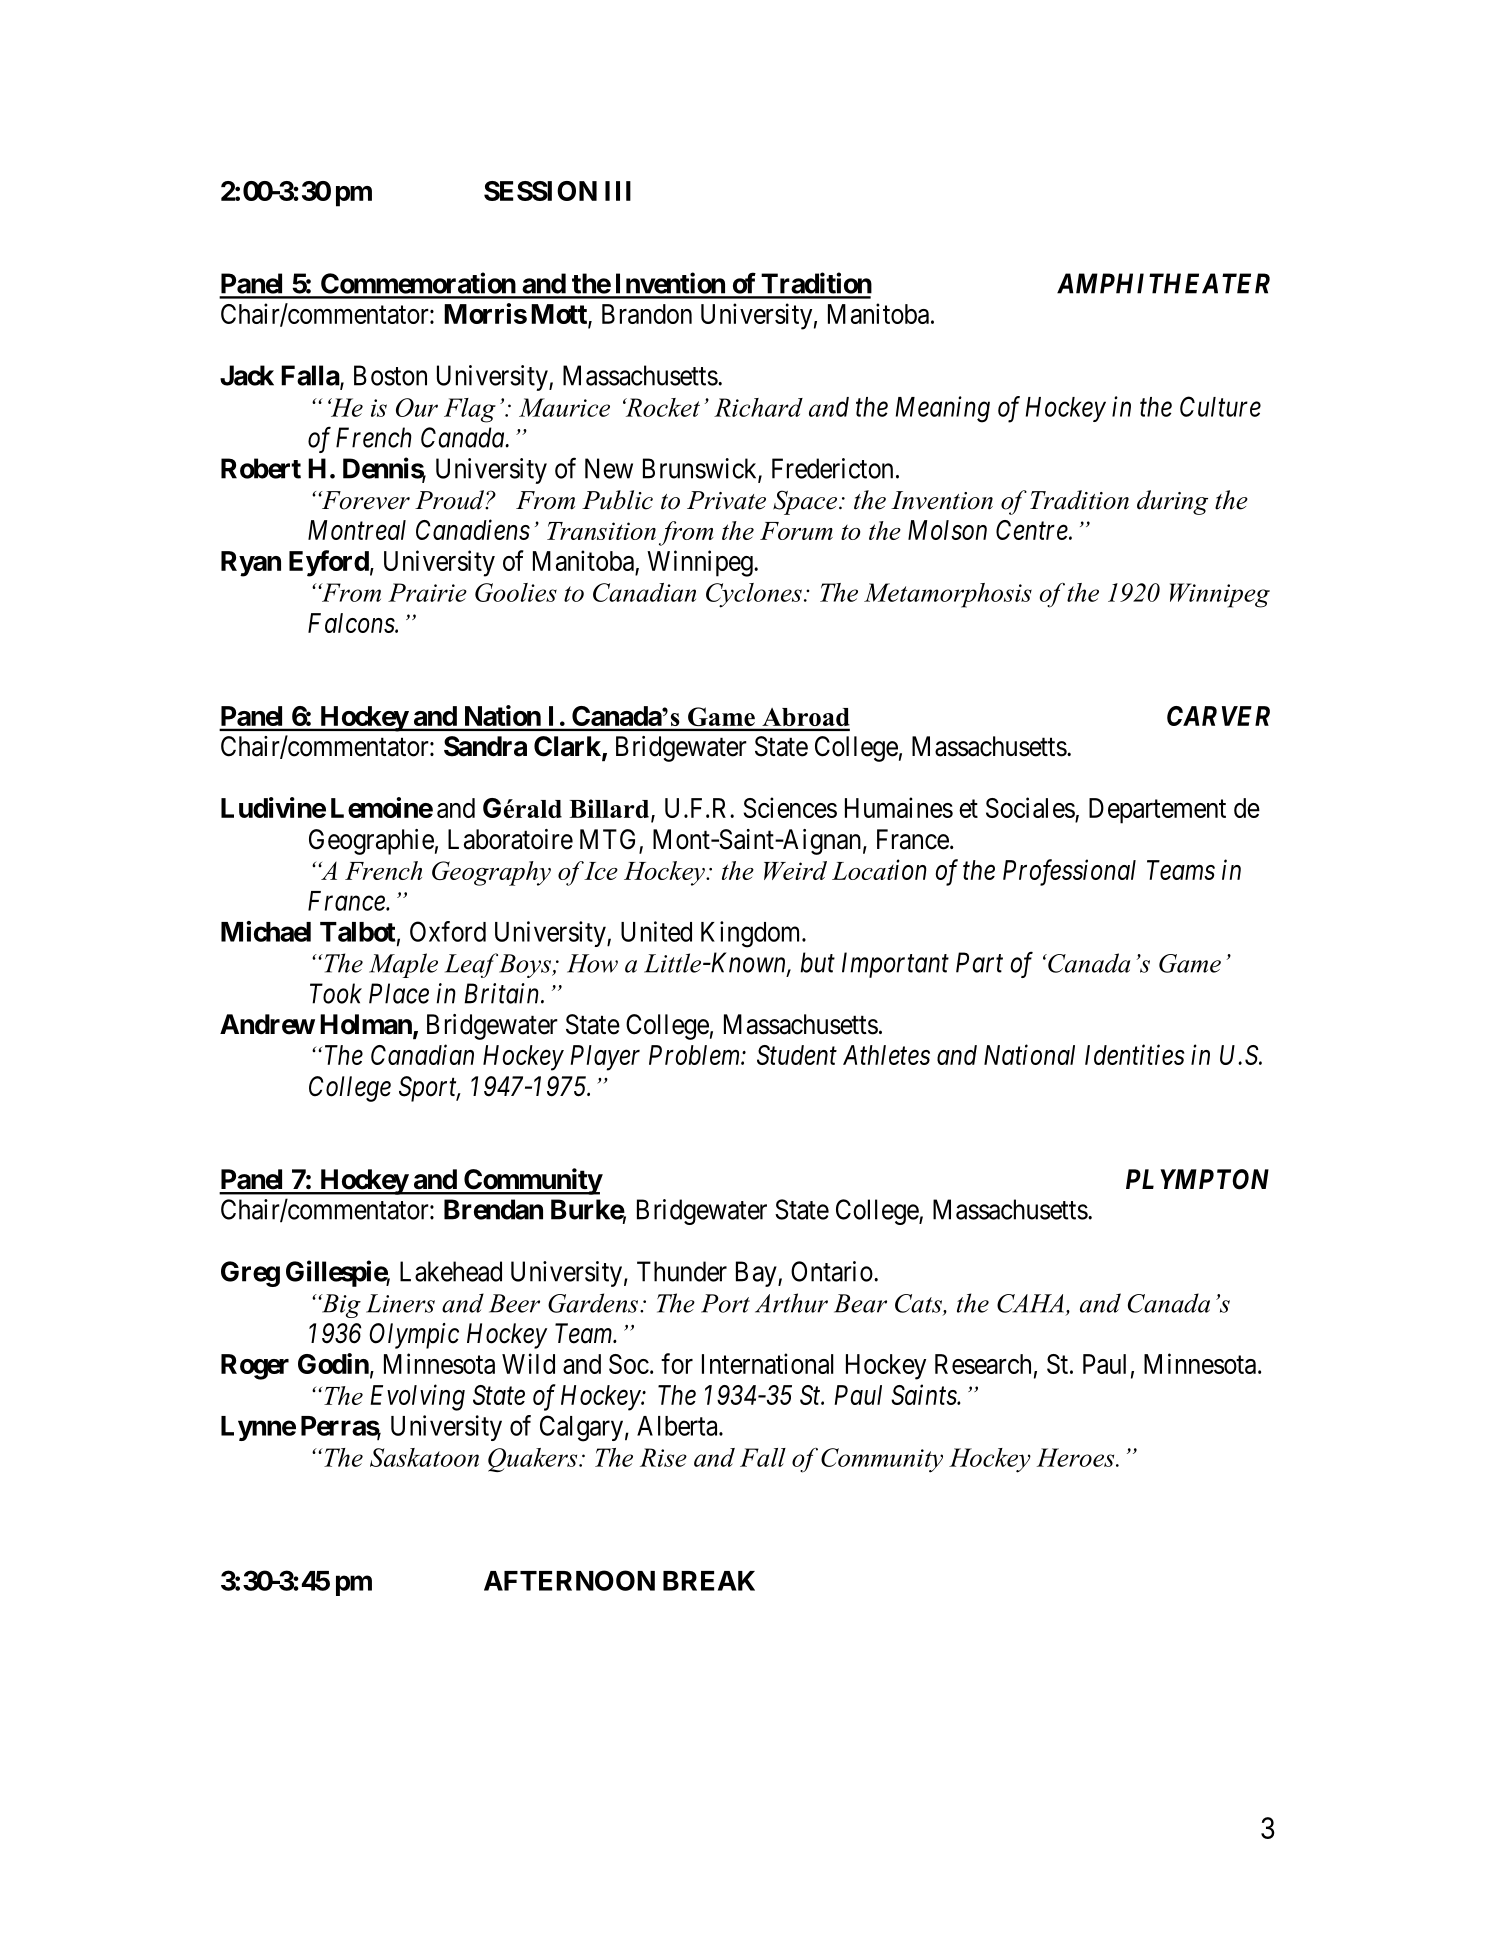 The image size is (1494, 1934). What do you see at coordinates (448, 931) in the document?
I see `Oxford` at bounding box center [448, 931].
